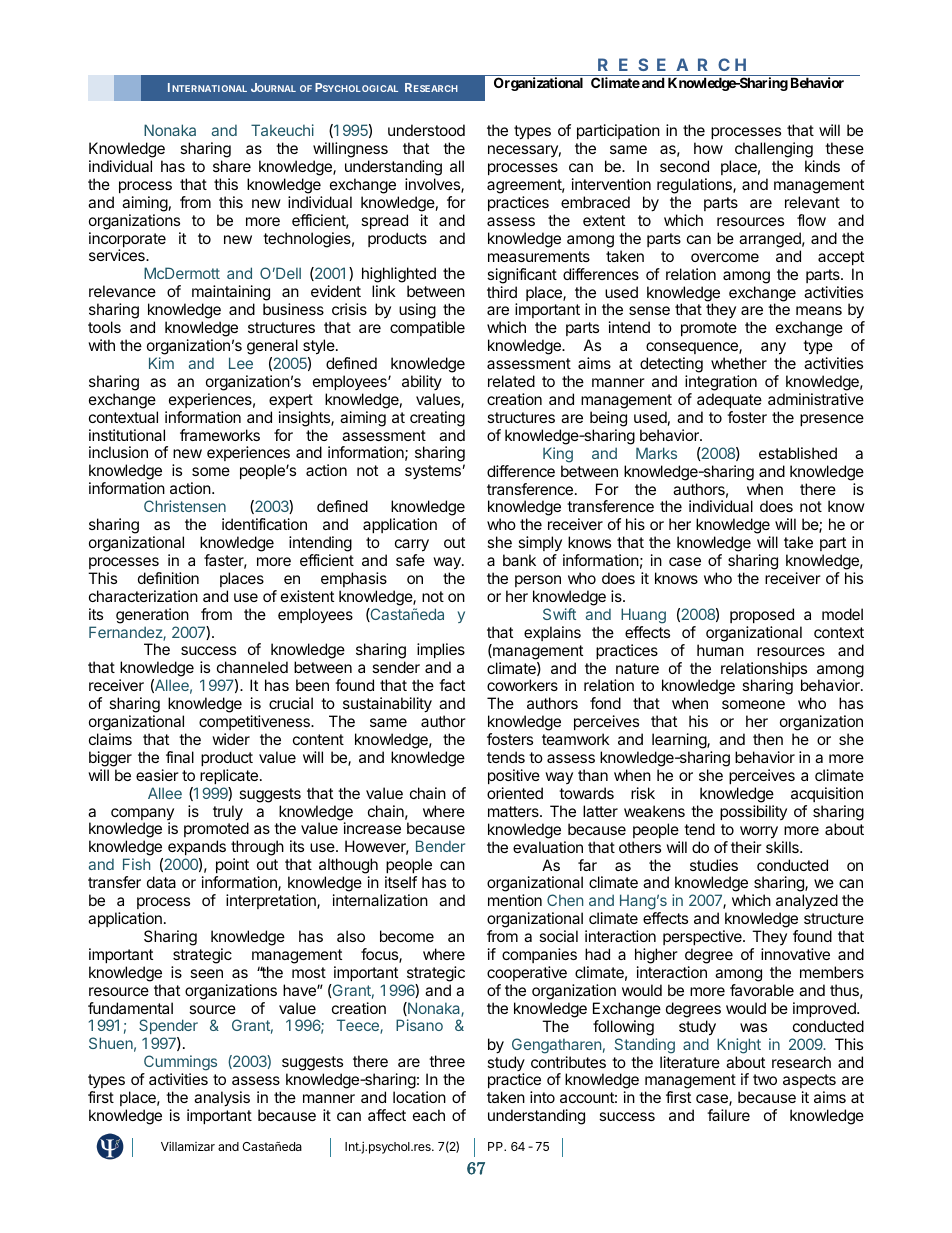 The width and height of the screenshot is (952, 1233). I want to click on understood, so click(426, 130).
